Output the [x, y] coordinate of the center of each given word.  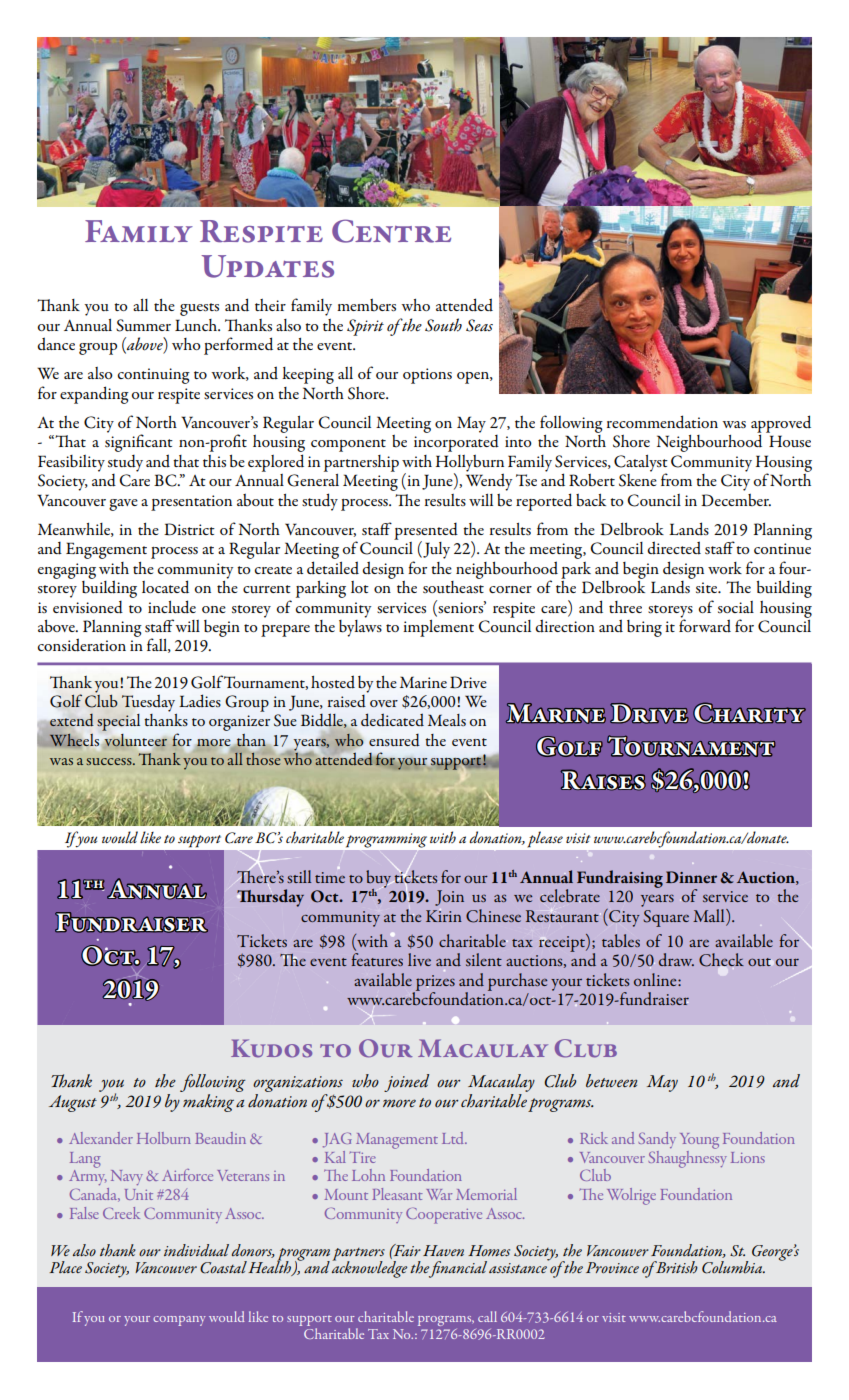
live [419, 959]
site [708, 587]
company [179, 1321]
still [299, 876]
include [172, 606]
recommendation [662, 421]
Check [721, 960]
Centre [391, 231]
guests [199, 309]
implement [438, 628]
